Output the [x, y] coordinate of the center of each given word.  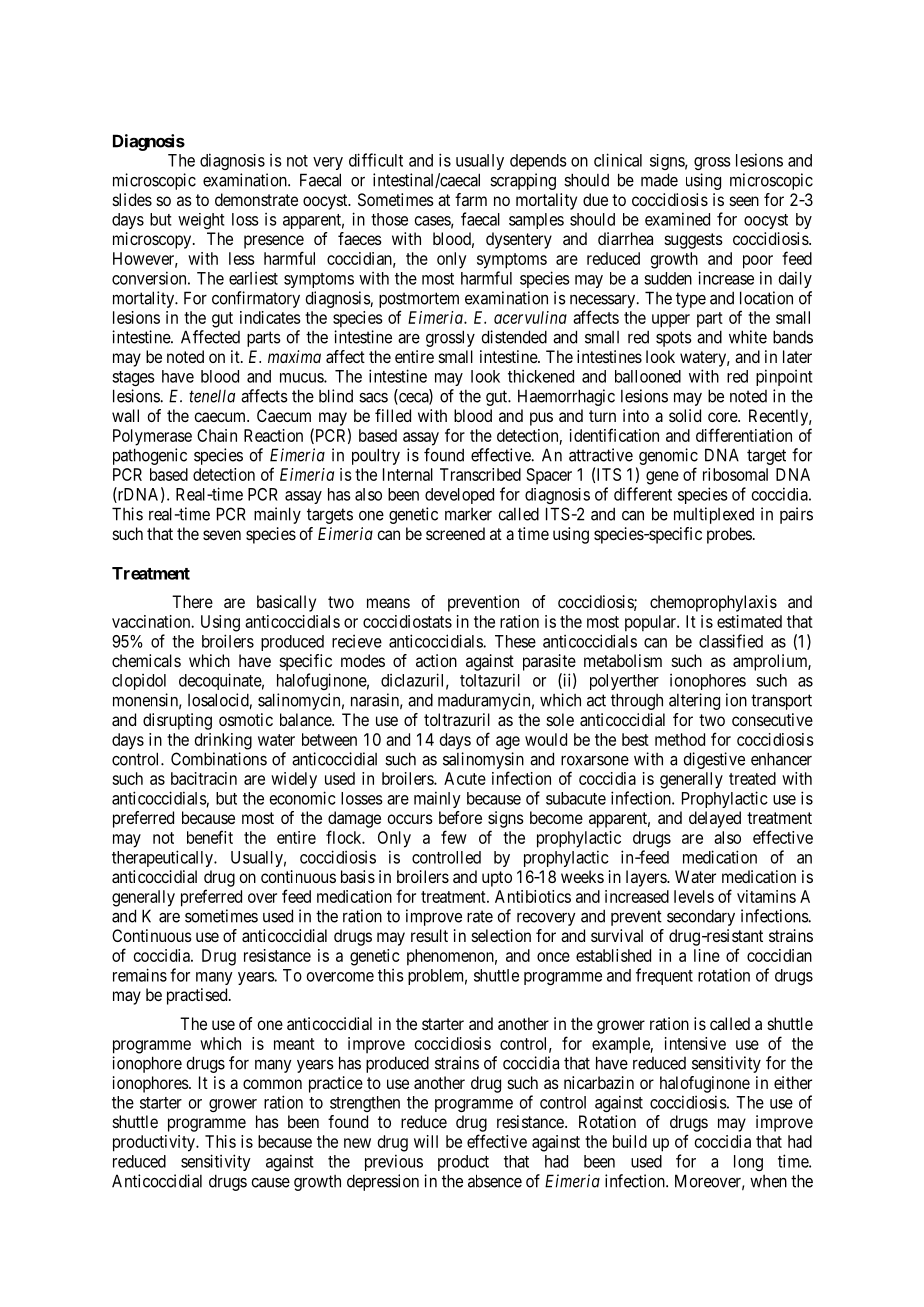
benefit [210, 837]
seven [222, 535]
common [272, 1084]
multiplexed [714, 515]
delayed [715, 819]
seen [744, 201]
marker [468, 514]
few [454, 837]
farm [471, 199]
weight [201, 221]
